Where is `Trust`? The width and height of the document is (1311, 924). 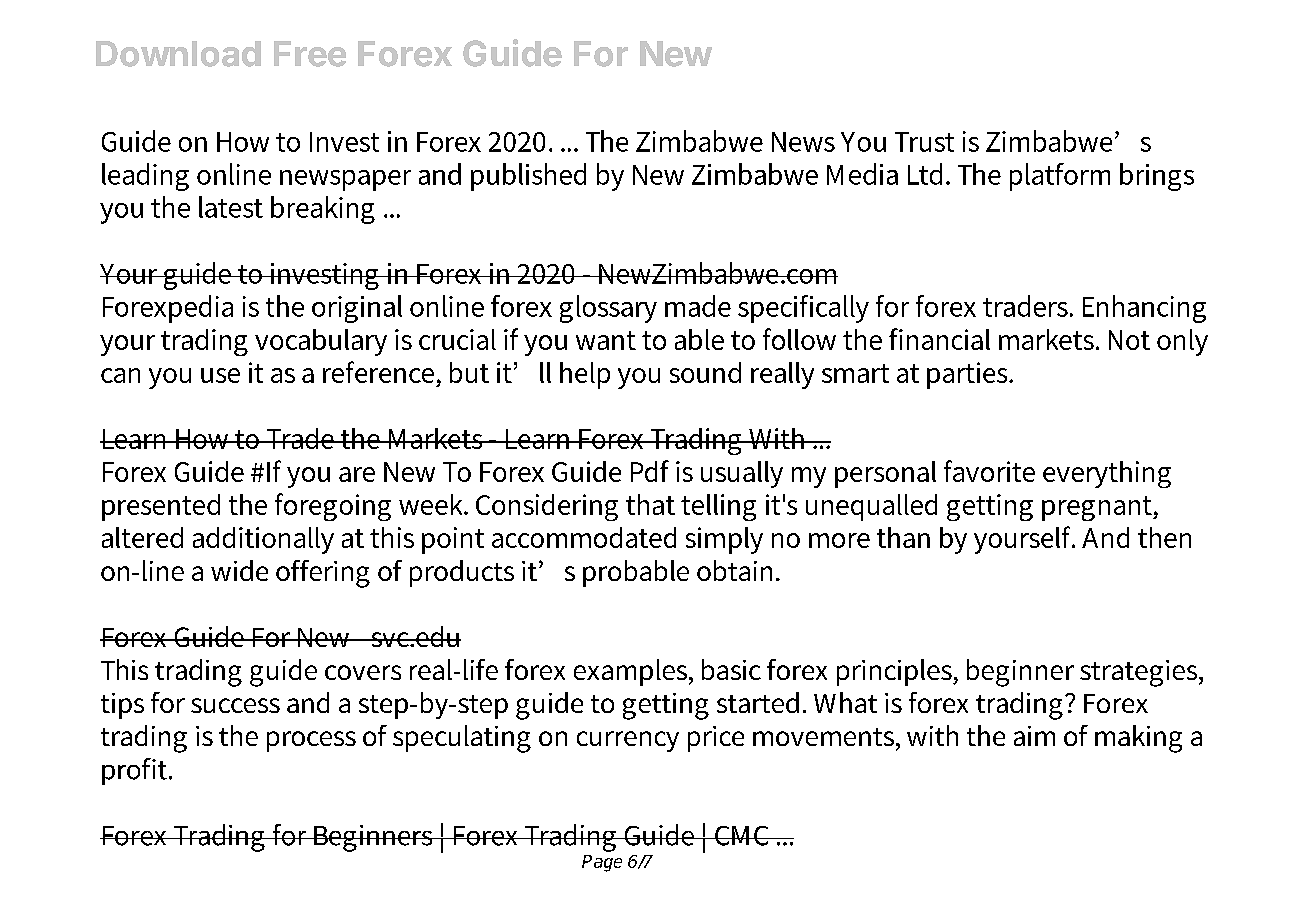
Trust is located at coordinates (924, 142).
